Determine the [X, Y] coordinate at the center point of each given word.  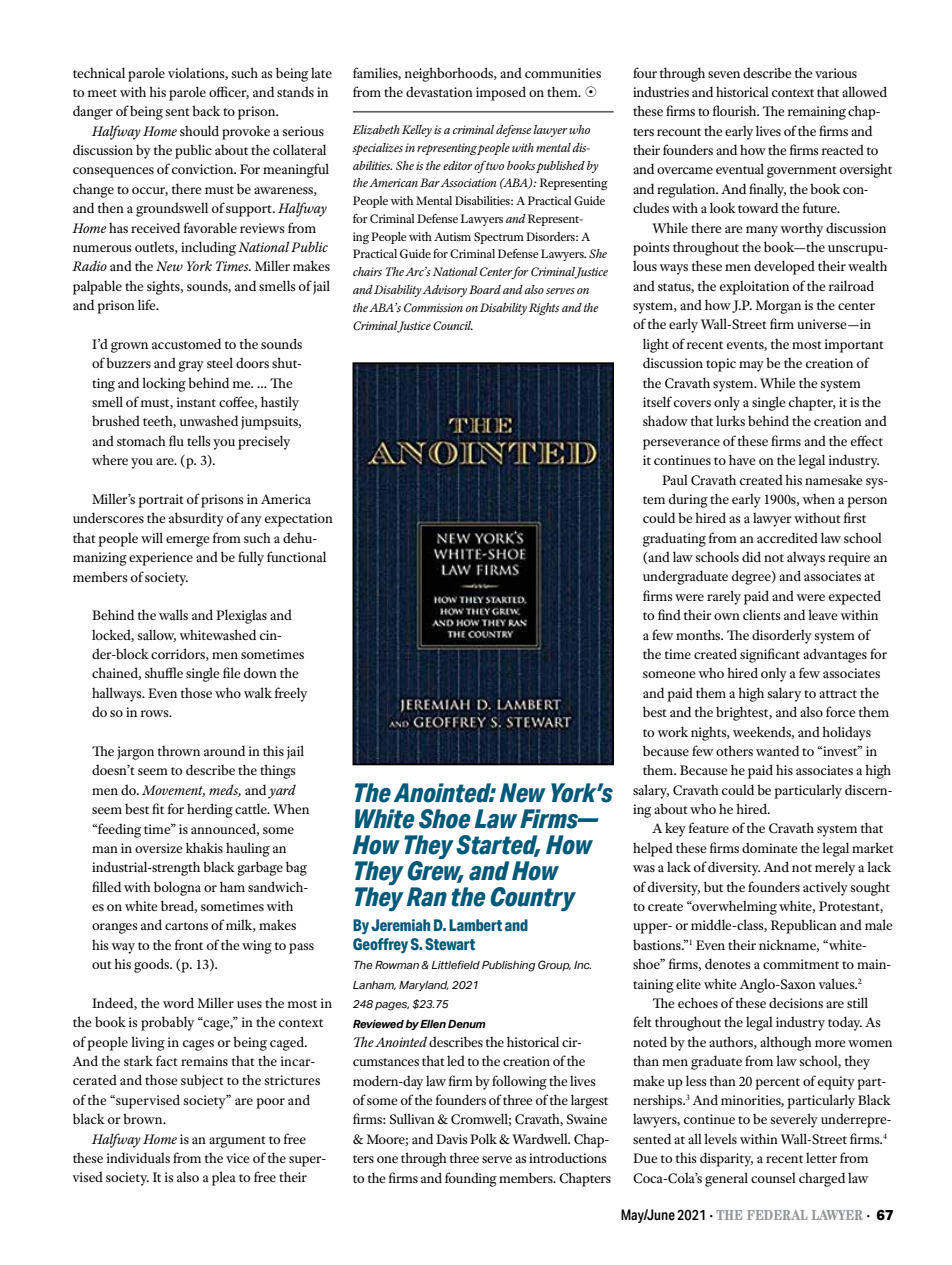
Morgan [778, 307]
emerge [188, 541]
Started [498, 846]
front [189, 944]
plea [224, 1178]
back [206, 110]
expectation [299, 520]
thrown [179, 751]
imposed [501, 93]
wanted [777, 750]
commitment [801, 964]
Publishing [508, 966]
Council [453, 325]
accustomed [186, 343]
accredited [787, 537]
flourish [736, 110]
